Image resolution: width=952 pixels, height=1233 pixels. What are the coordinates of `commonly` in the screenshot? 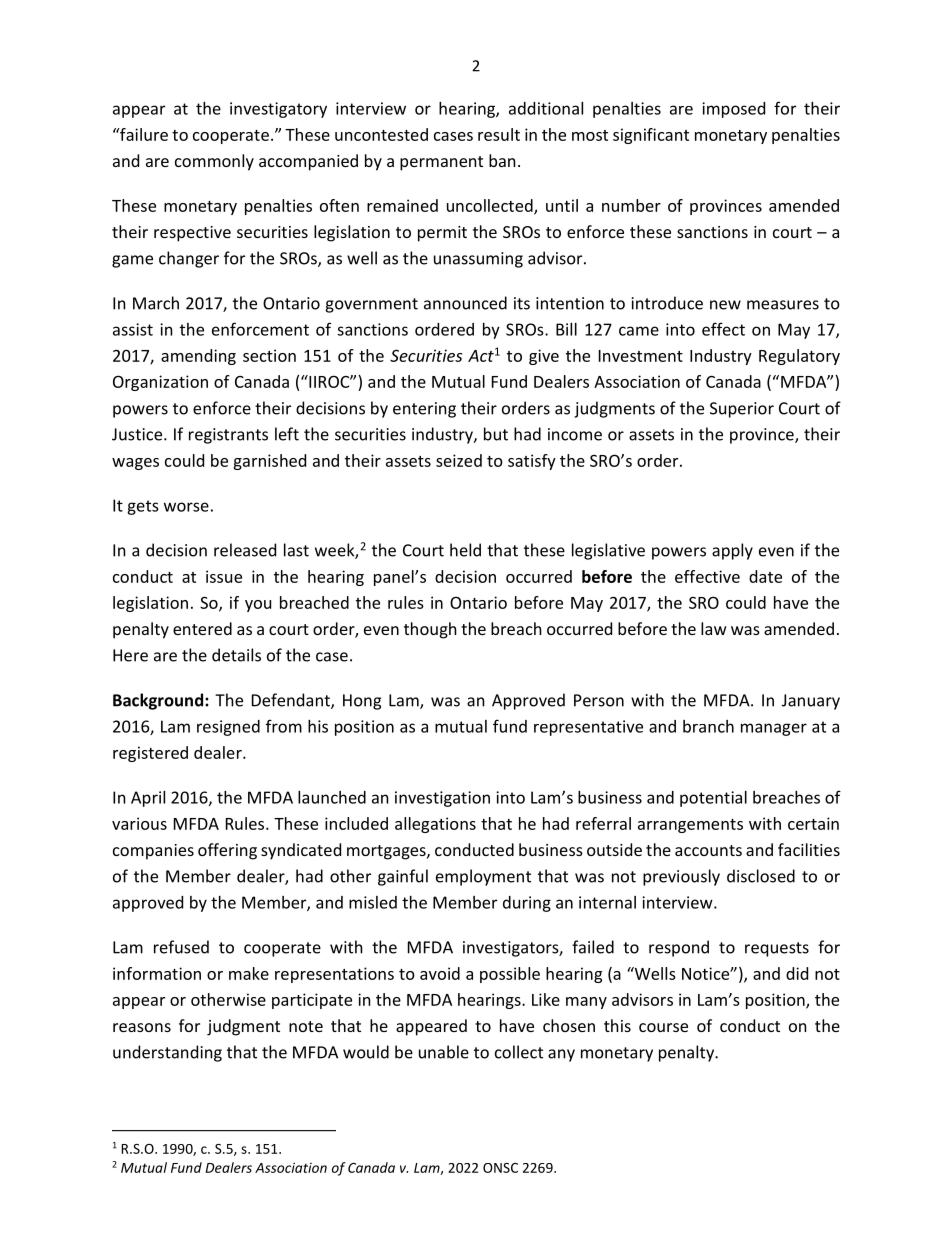 It's located at (214, 162).
